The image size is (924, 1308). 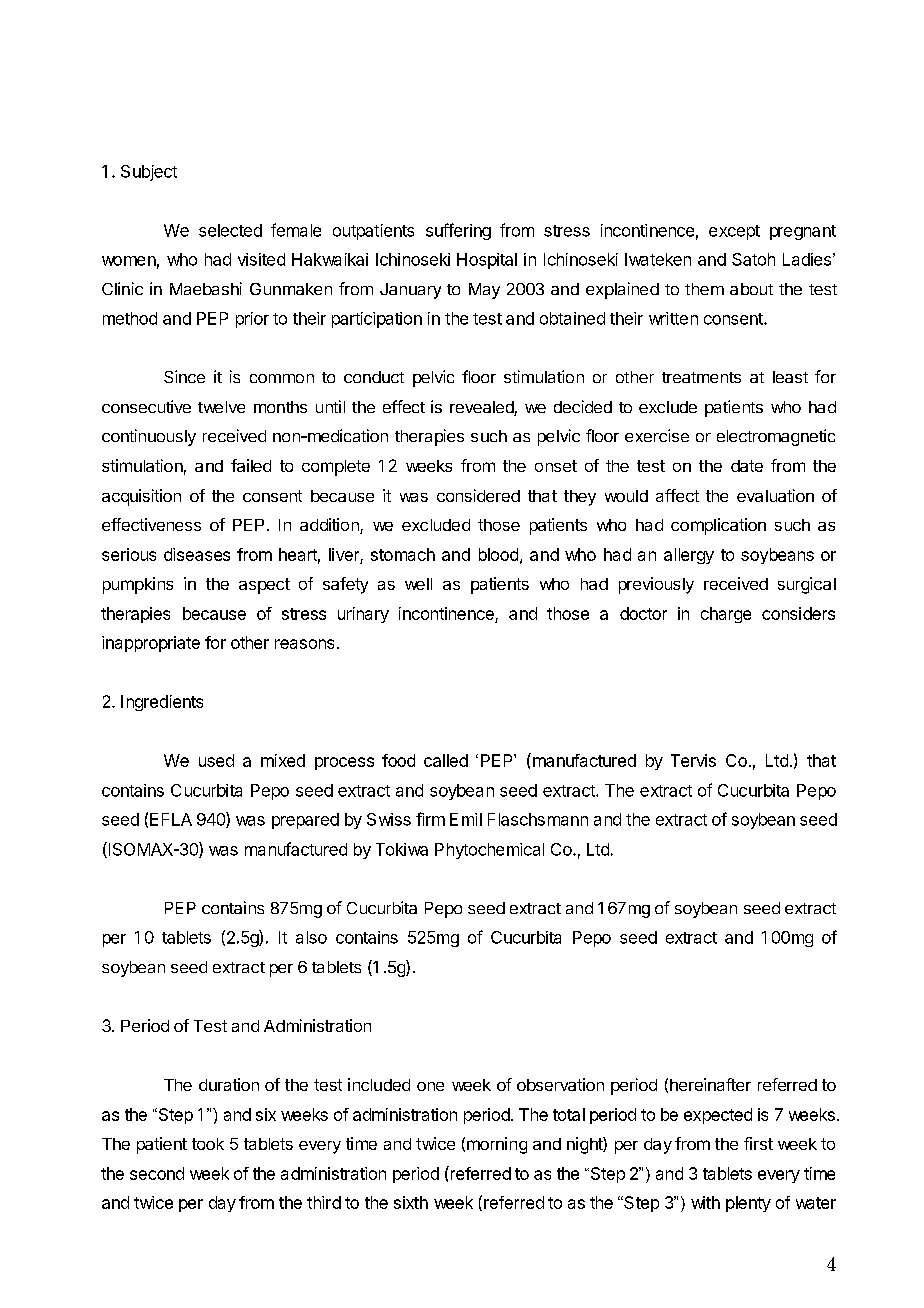 What do you see at coordinates (458, 231) in the image?
I see `suffering` at bounding box center [458, 231].
